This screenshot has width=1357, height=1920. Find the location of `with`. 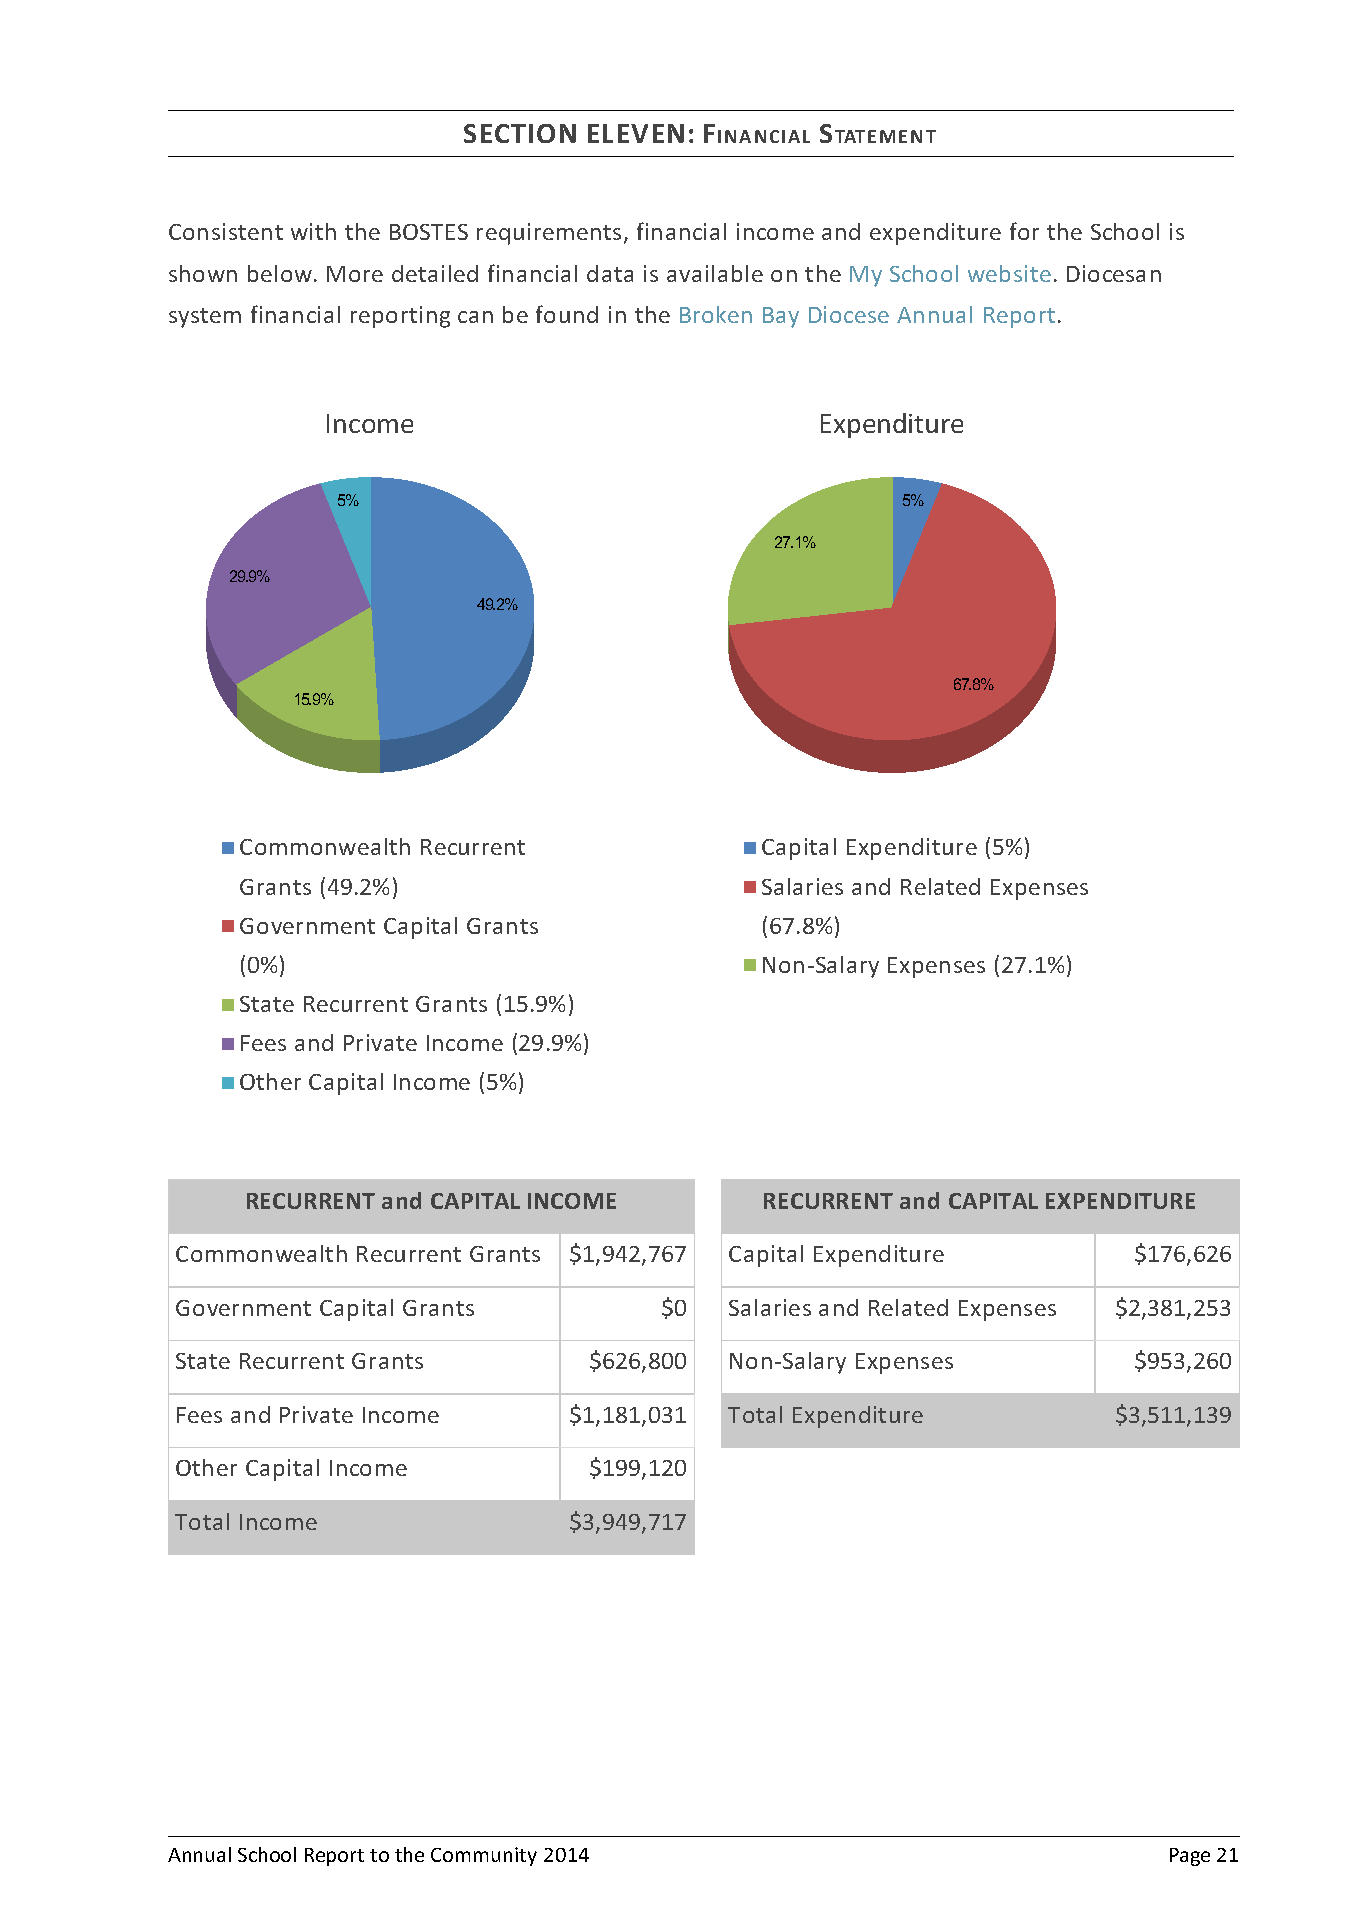

with is located at coordinates (313, 231).
